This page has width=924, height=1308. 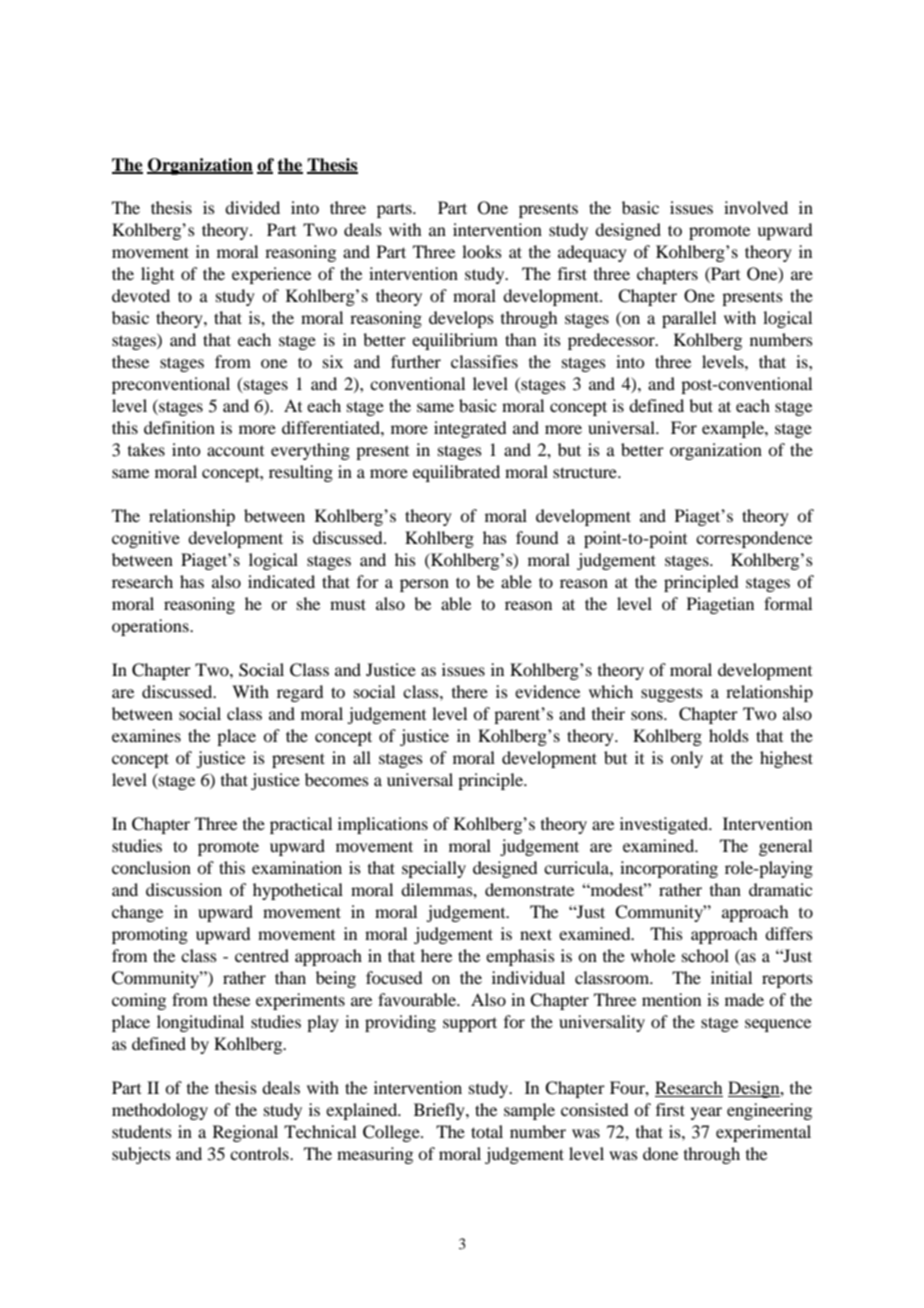 I want to click on investigated, so click(x=665, y=825).
